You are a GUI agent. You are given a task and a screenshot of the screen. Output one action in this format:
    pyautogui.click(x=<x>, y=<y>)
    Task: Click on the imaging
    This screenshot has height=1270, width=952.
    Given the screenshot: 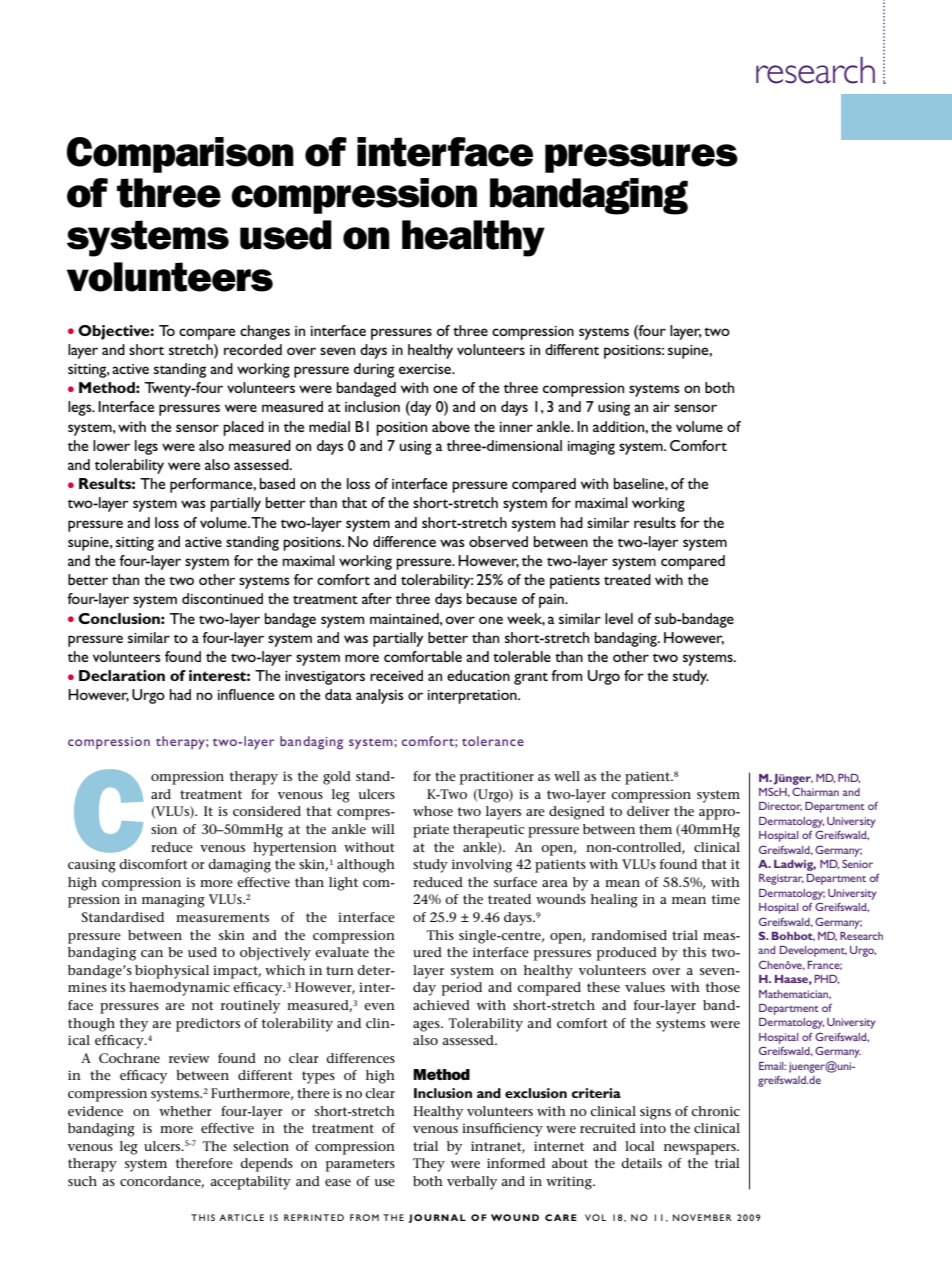 What is the action you would take?
    pyautogui.click(x=591, y=448)
